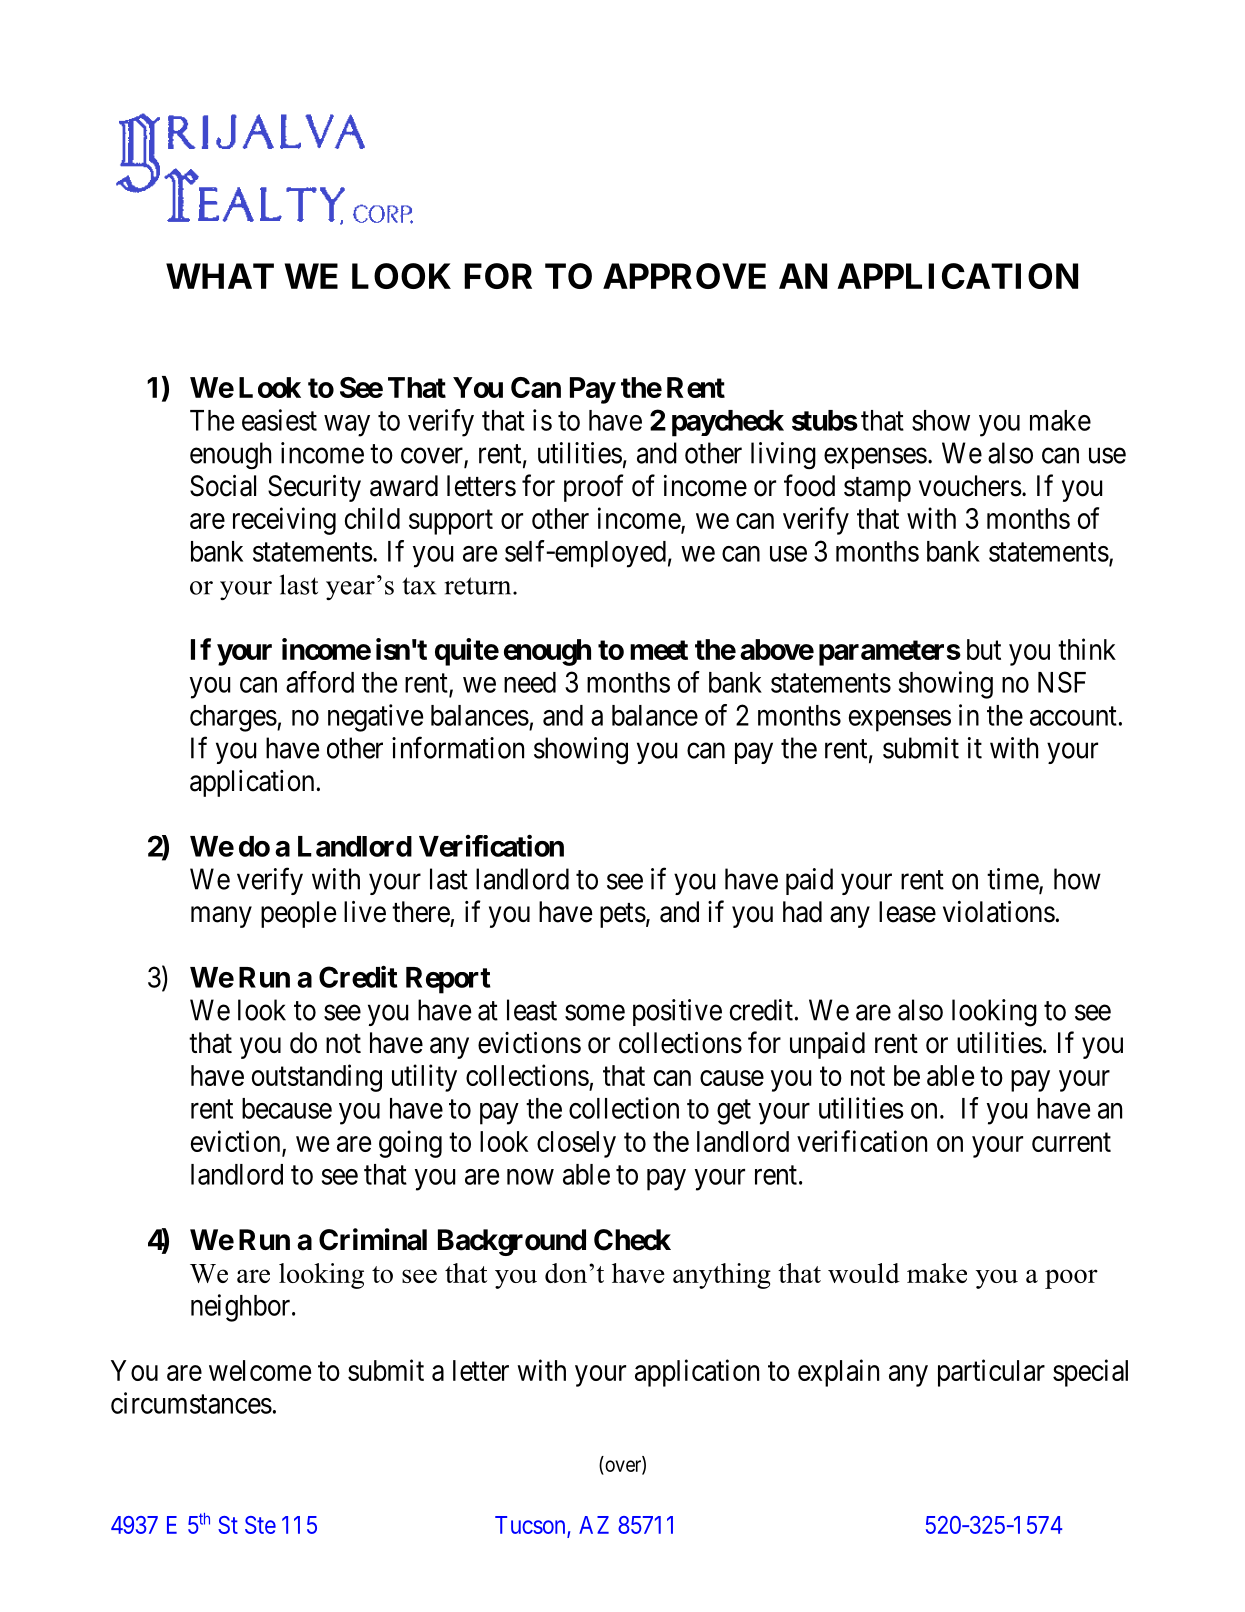 The height and width of the page is (1612, 1245). What do you see at coordinates (320, 682) in the page?
I see `afford` at bounding box center [320, 682].
